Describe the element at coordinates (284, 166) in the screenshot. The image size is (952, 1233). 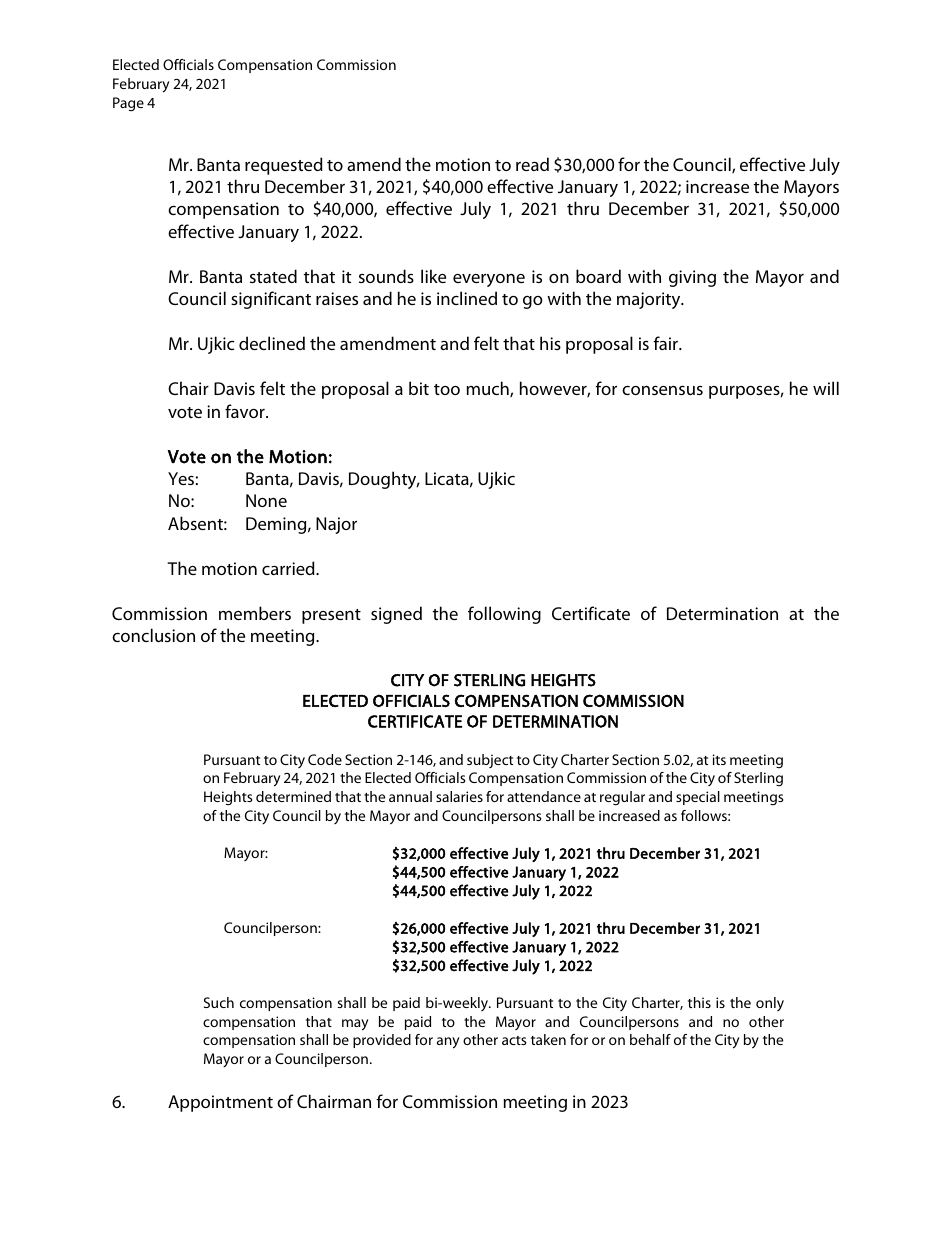
I see `requested` at that location.
